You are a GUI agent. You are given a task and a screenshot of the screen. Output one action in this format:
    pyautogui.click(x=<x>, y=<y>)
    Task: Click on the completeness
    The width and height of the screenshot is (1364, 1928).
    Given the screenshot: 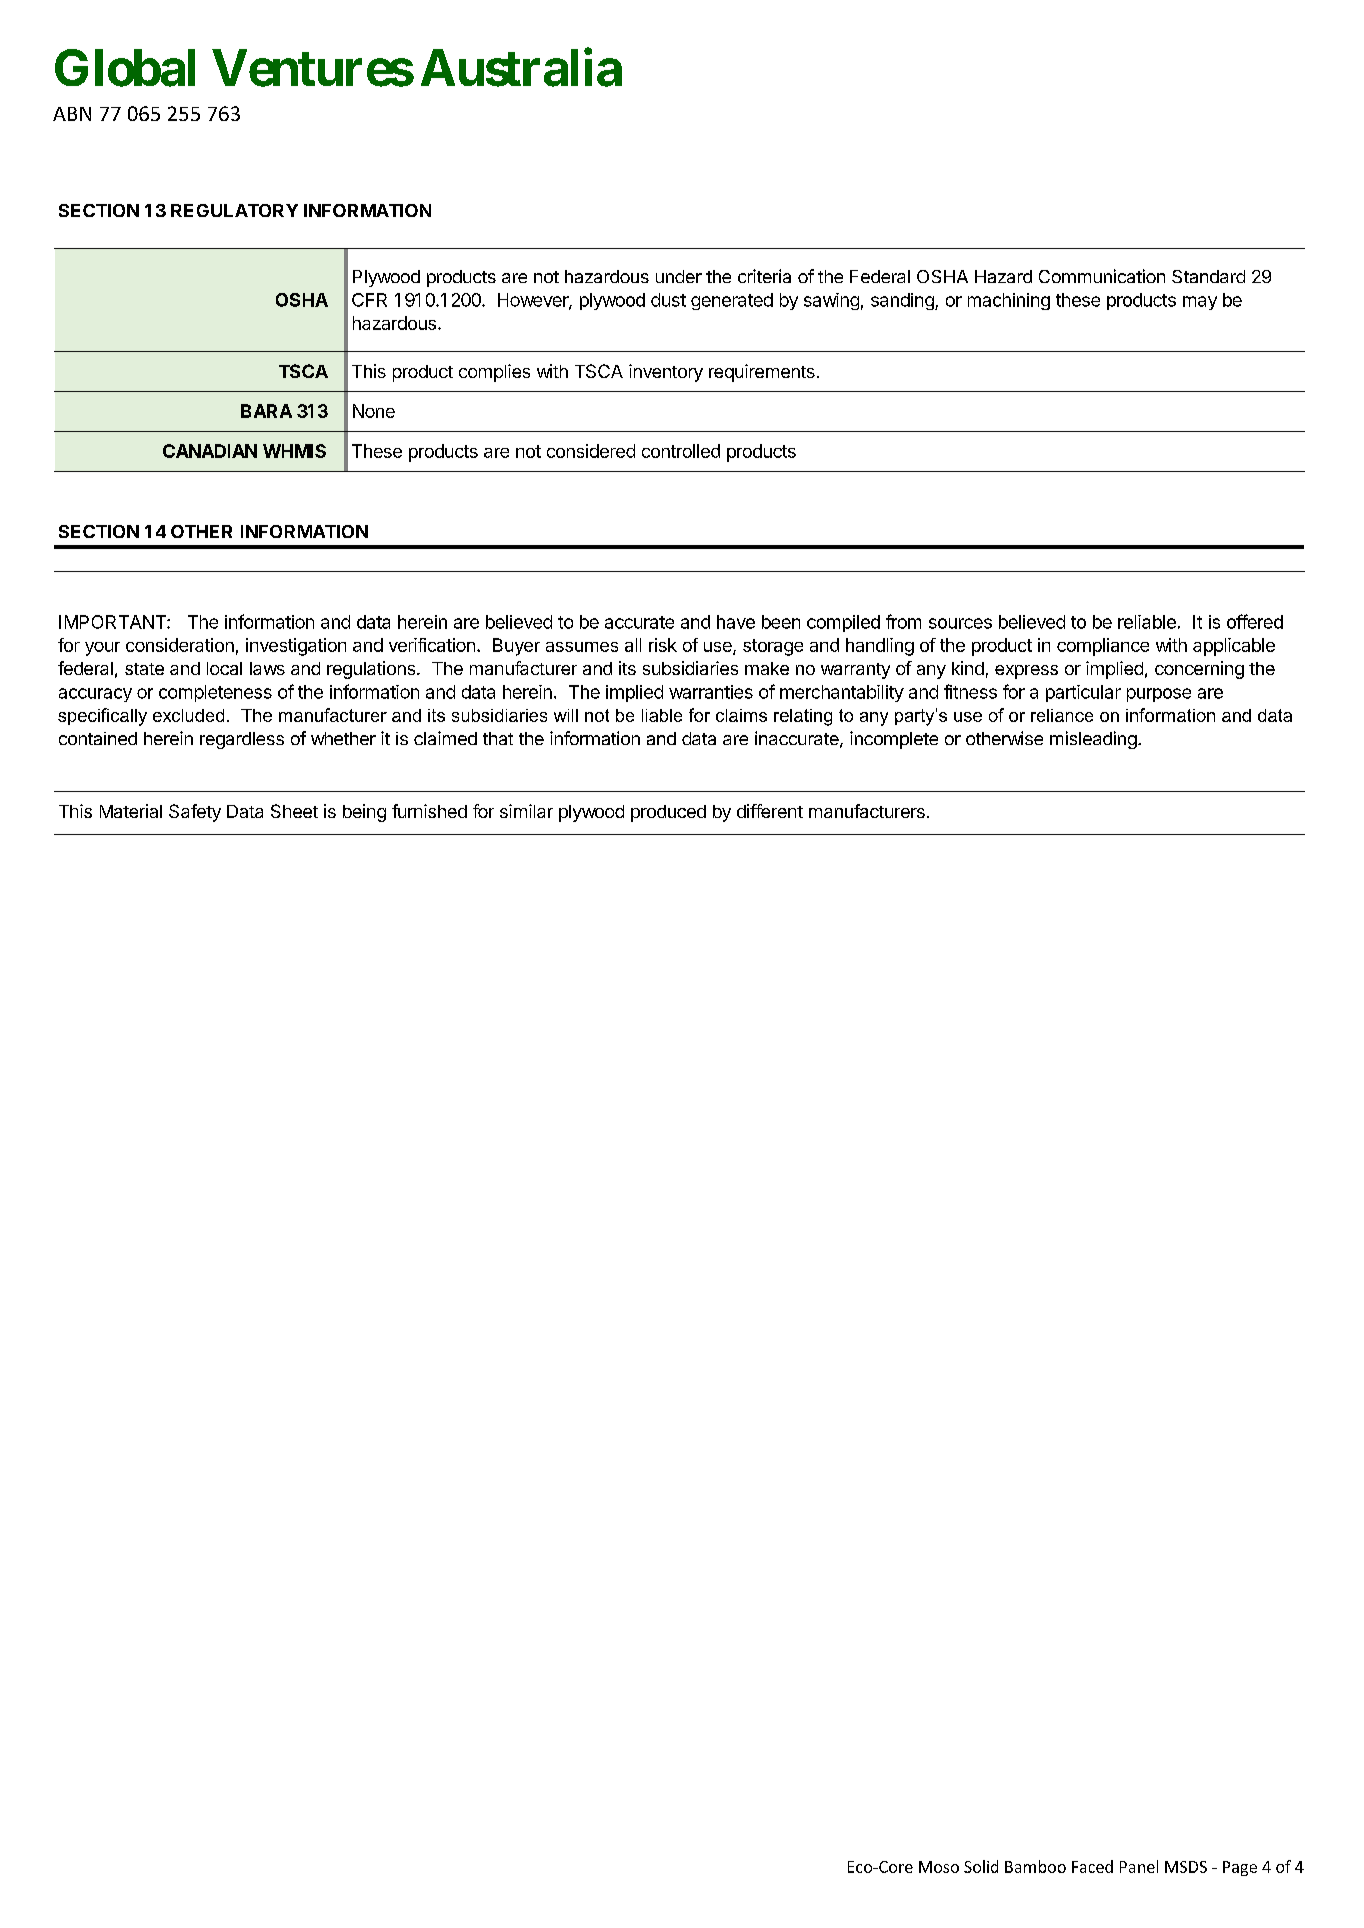 What is the action you would take?
    pyautogui.click(x=215, y=693)
